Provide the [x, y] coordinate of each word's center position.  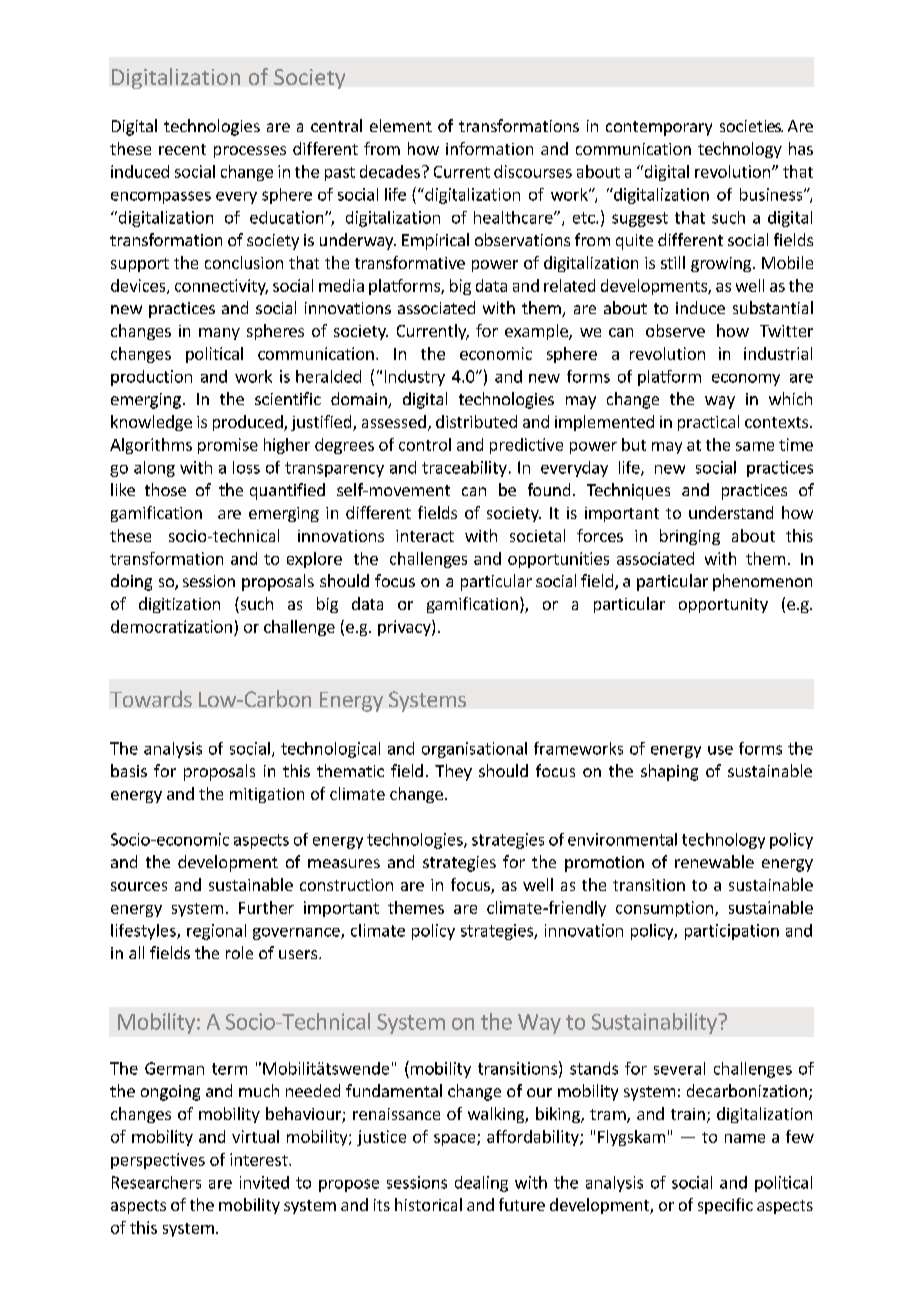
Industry [415, 378]
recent [182, 149]
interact [425, 536]
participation [732, 932]
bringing [690, 537]
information [489, 148]
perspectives [158, 1161]
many [219, 334]
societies [751, 126]
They [453, 772]
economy [746, 380]
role [239, 952]
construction [346, 885]
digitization [179, 605]
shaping [669, 772]
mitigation [267, 795]
